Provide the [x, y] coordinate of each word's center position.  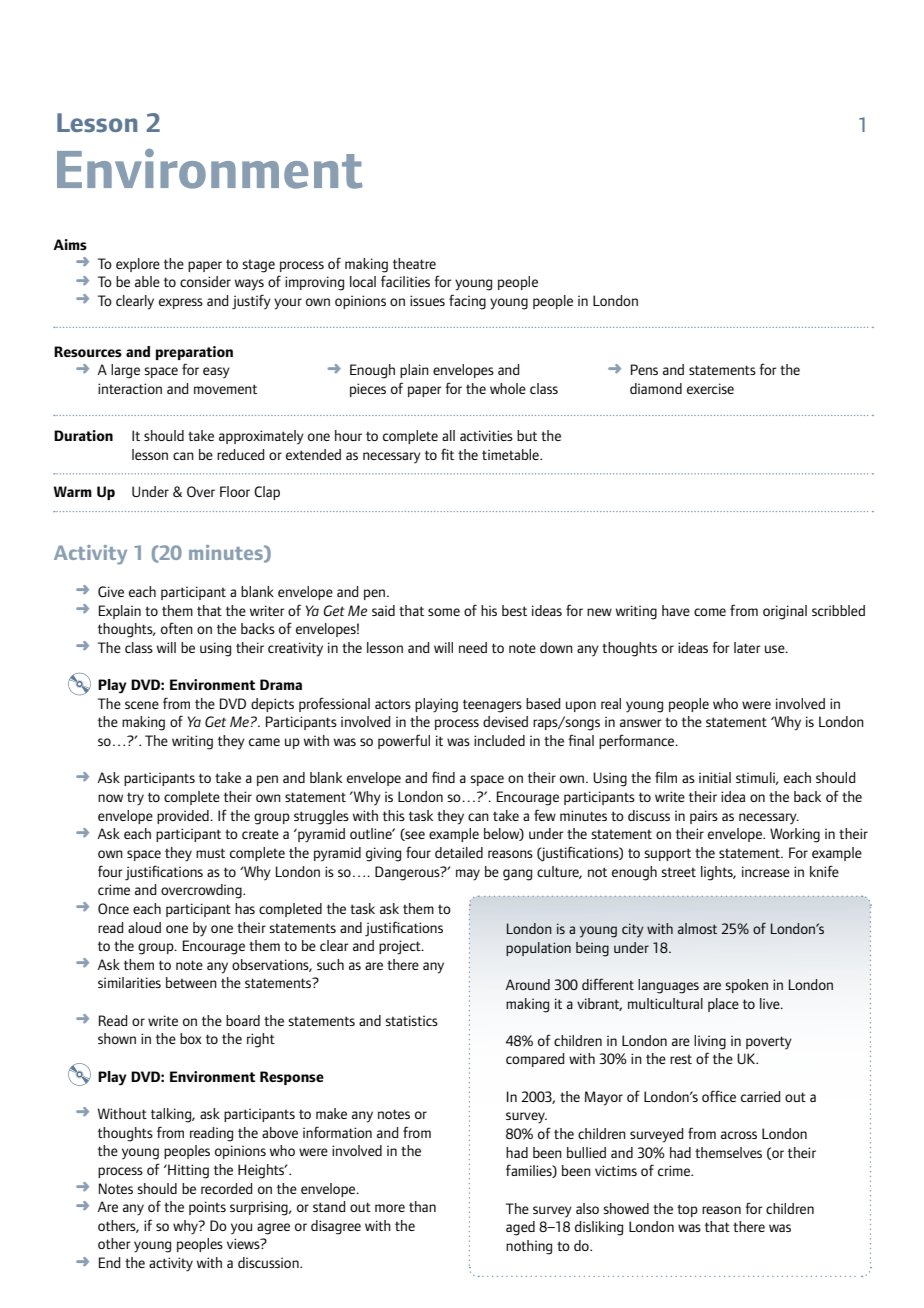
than [422, 1206]
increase [766, 871]
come [710, 612]
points [207, 1208]
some [444, 612]
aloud [144, 927]
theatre [414, 263]
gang [517, 875]
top [687, 1210]
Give [111, 591]
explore [138, 265]
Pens [644, 369]
